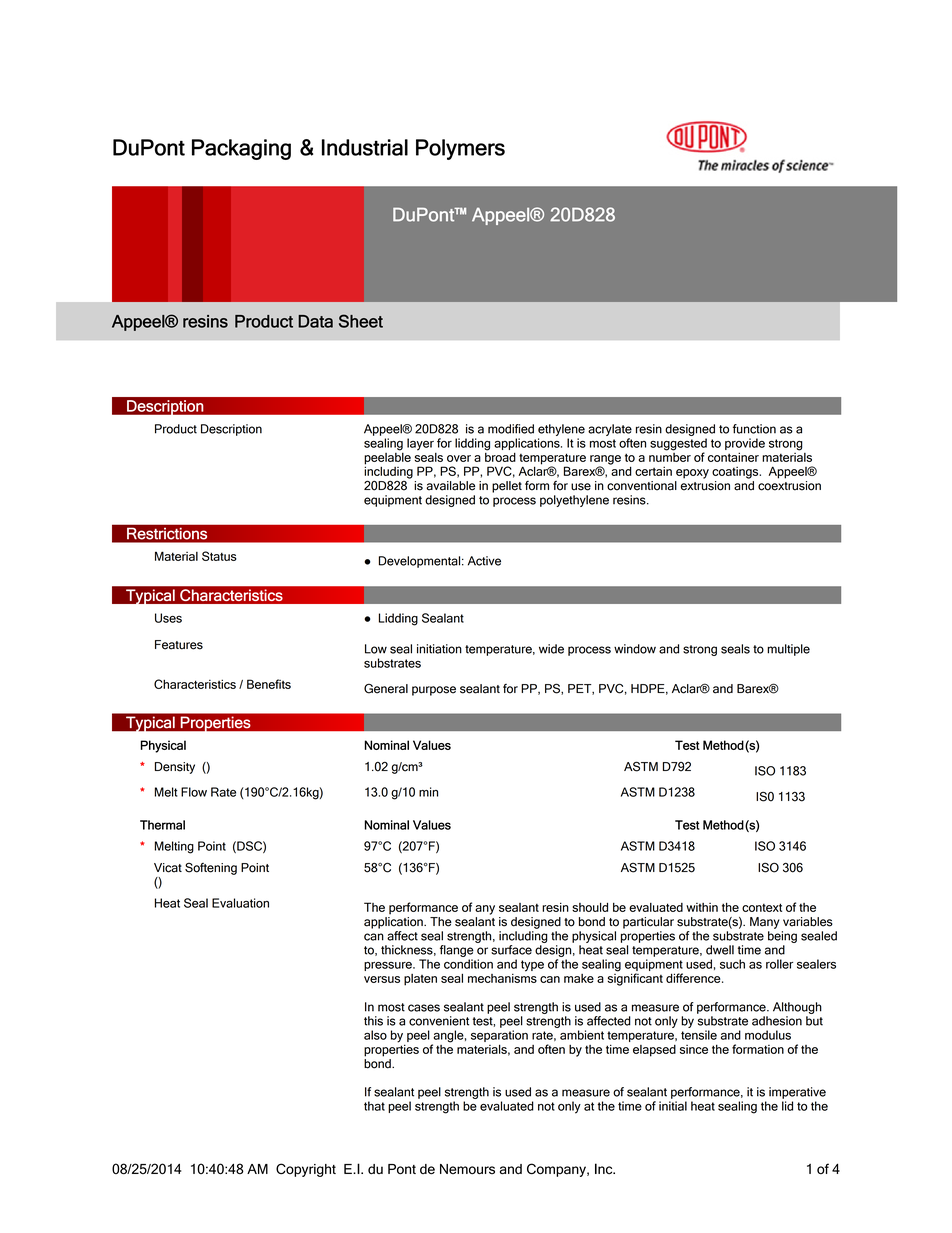  What do you see at coordinates (762, 907) in the screenshot?
I see `context` at bounding box center [762, 907].
